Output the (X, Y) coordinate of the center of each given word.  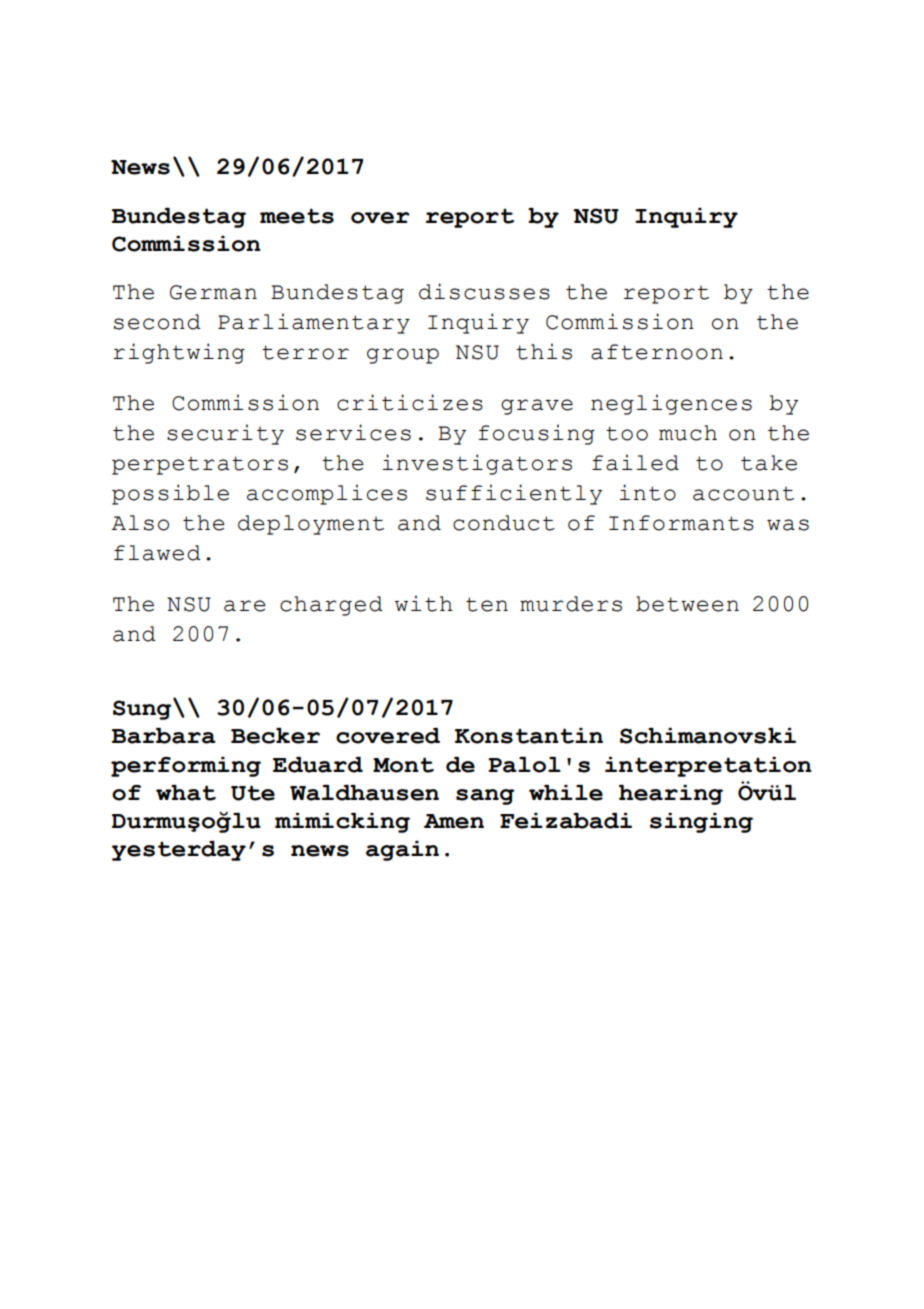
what (186, 793)
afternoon (657, 352)
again (402, 851)
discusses (484, 291)
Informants (681, 523)
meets (297, 216)
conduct (504, 523)
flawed (157, 553)
